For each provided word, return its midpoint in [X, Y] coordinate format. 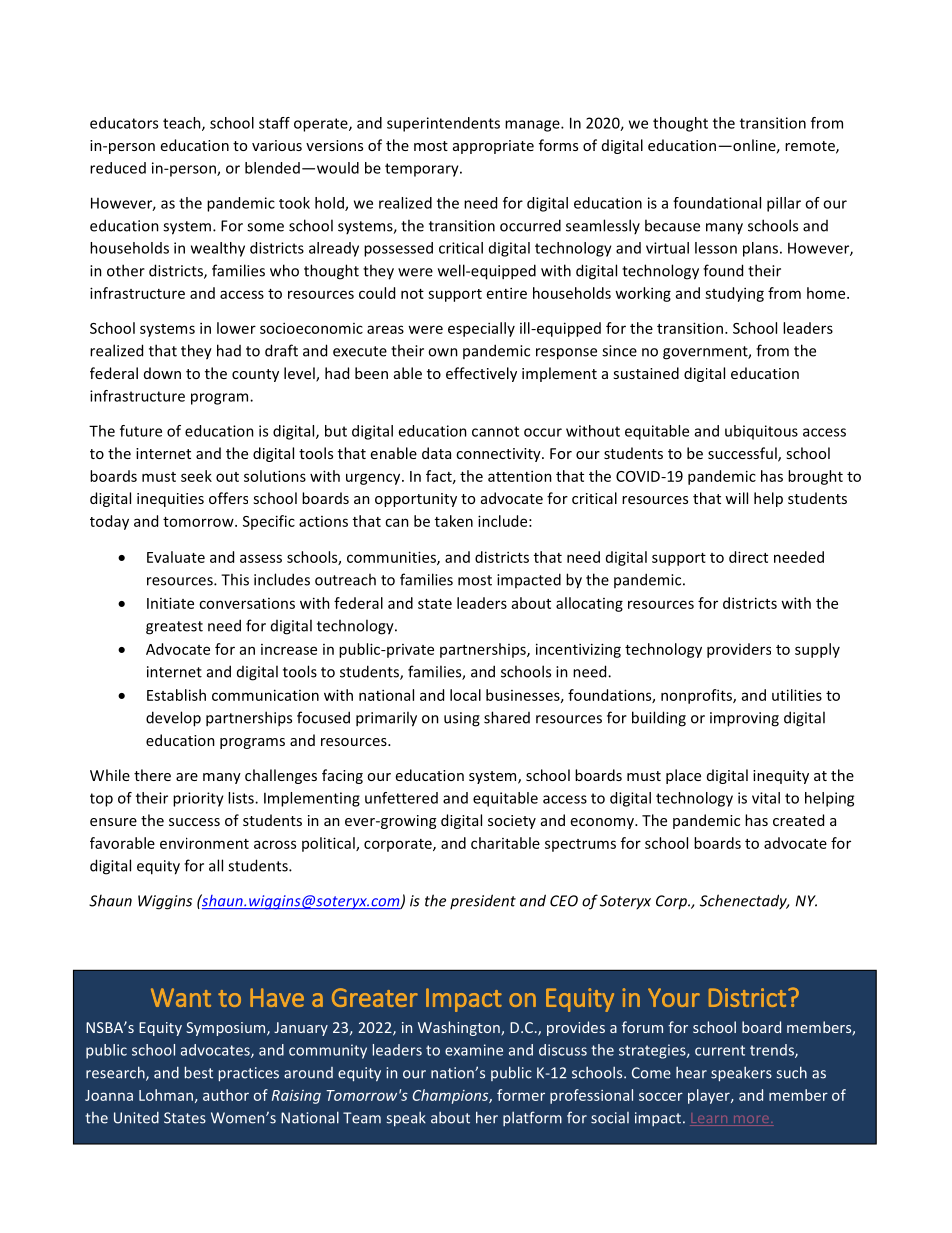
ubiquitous [761, 432]
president [483, 901]
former [521, 1095]
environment [204, 843]
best [199, 1072]
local [465, 695]
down [162, 373]
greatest [174, 628]
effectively [481, 374]
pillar [784, 204]
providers [739, 650]
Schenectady [744, 902]
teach [183, 124]
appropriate [493, 147]
